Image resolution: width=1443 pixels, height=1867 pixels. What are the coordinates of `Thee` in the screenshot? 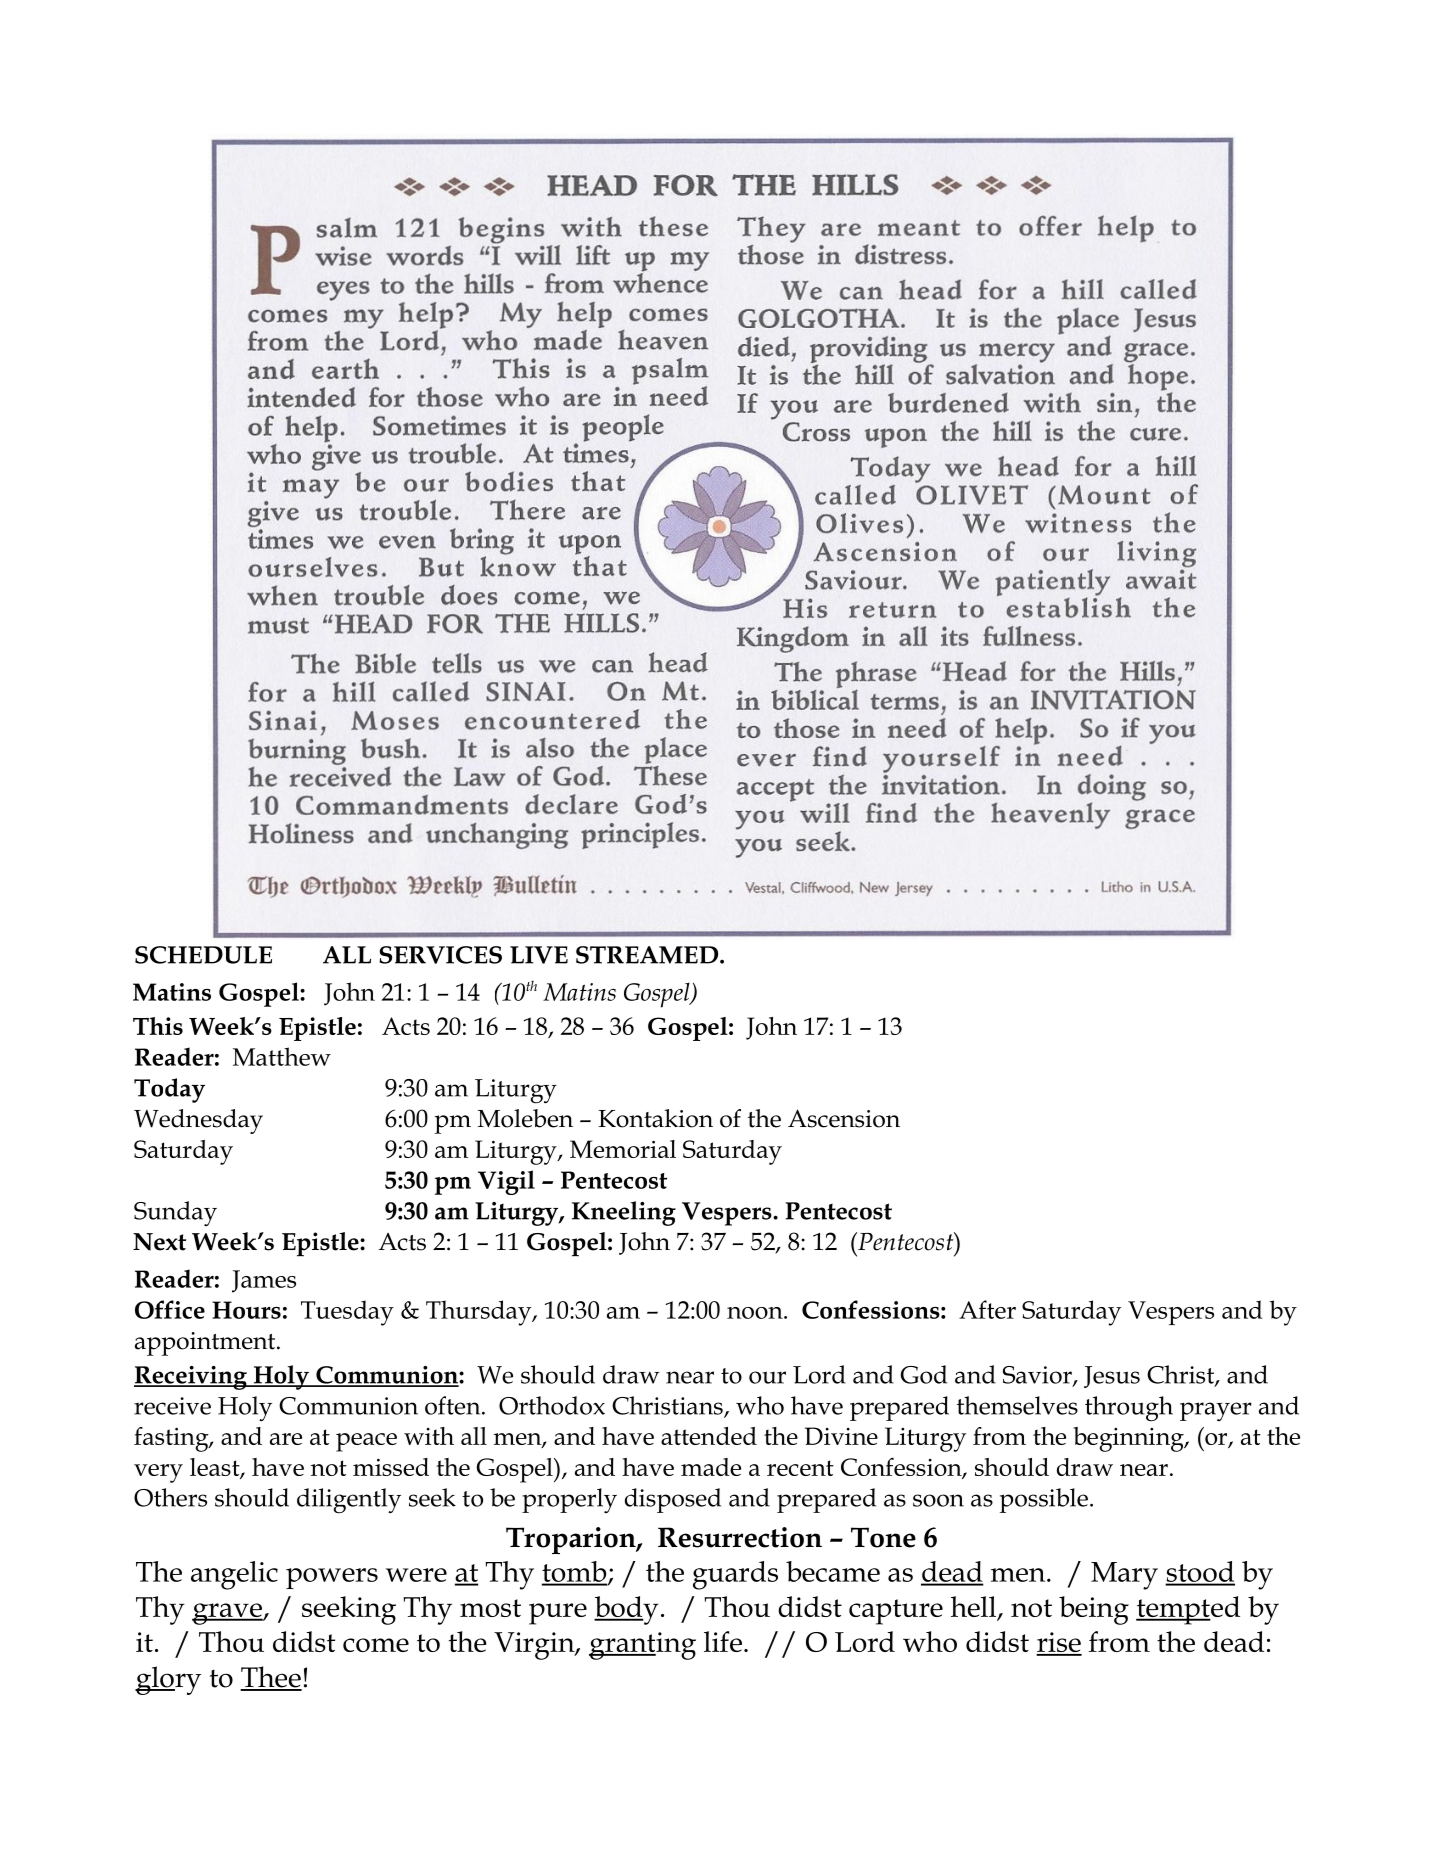 It's located at (271, 1678).
